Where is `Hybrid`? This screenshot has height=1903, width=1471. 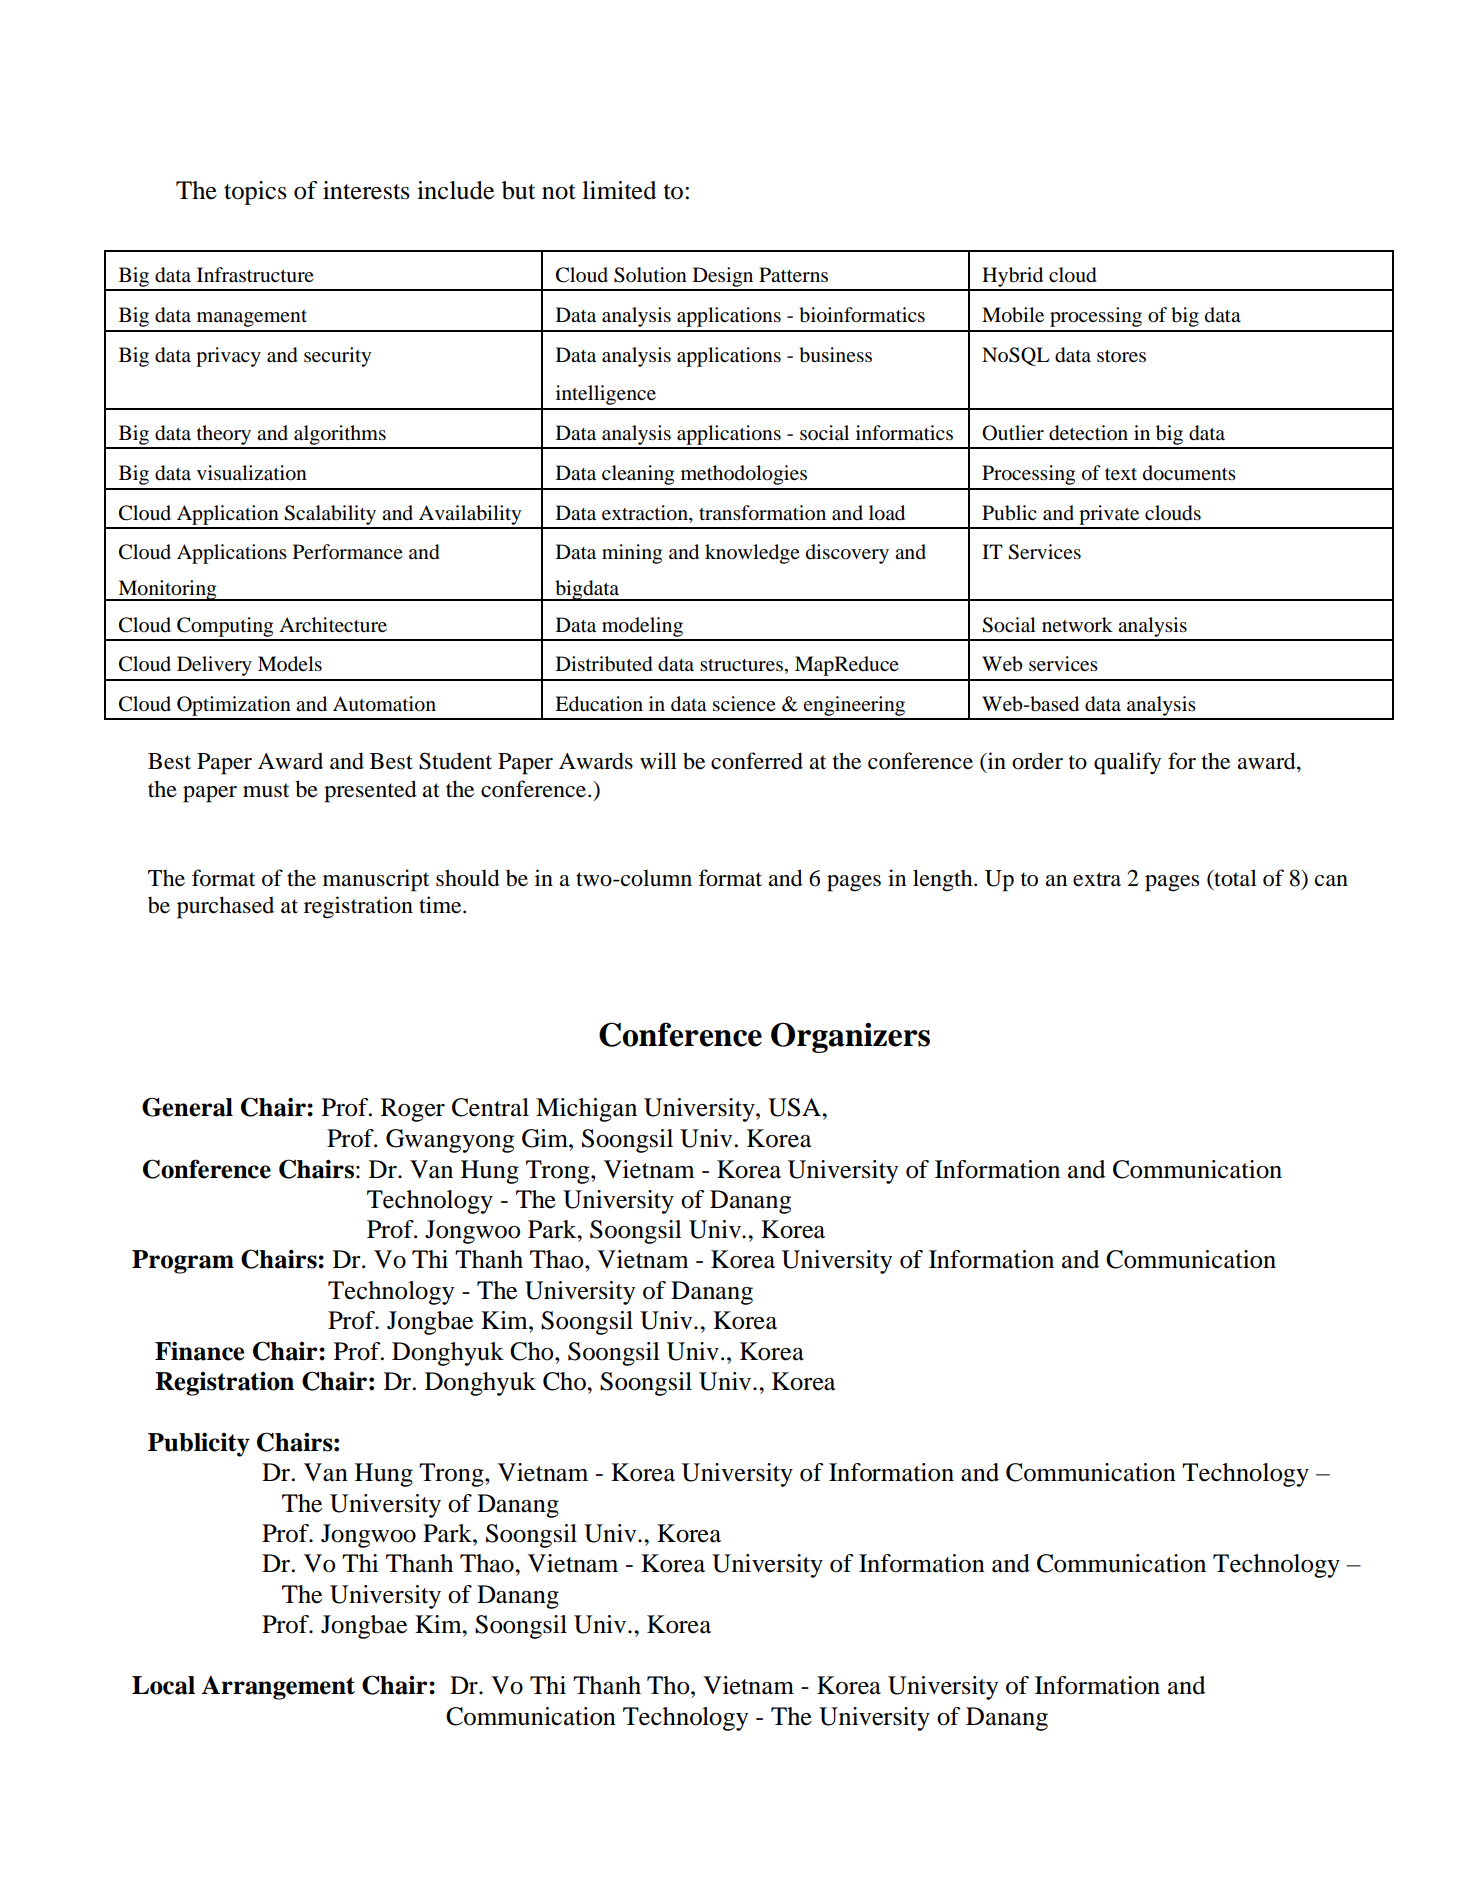
Hybrid is located at coordinates (1013, 278).
